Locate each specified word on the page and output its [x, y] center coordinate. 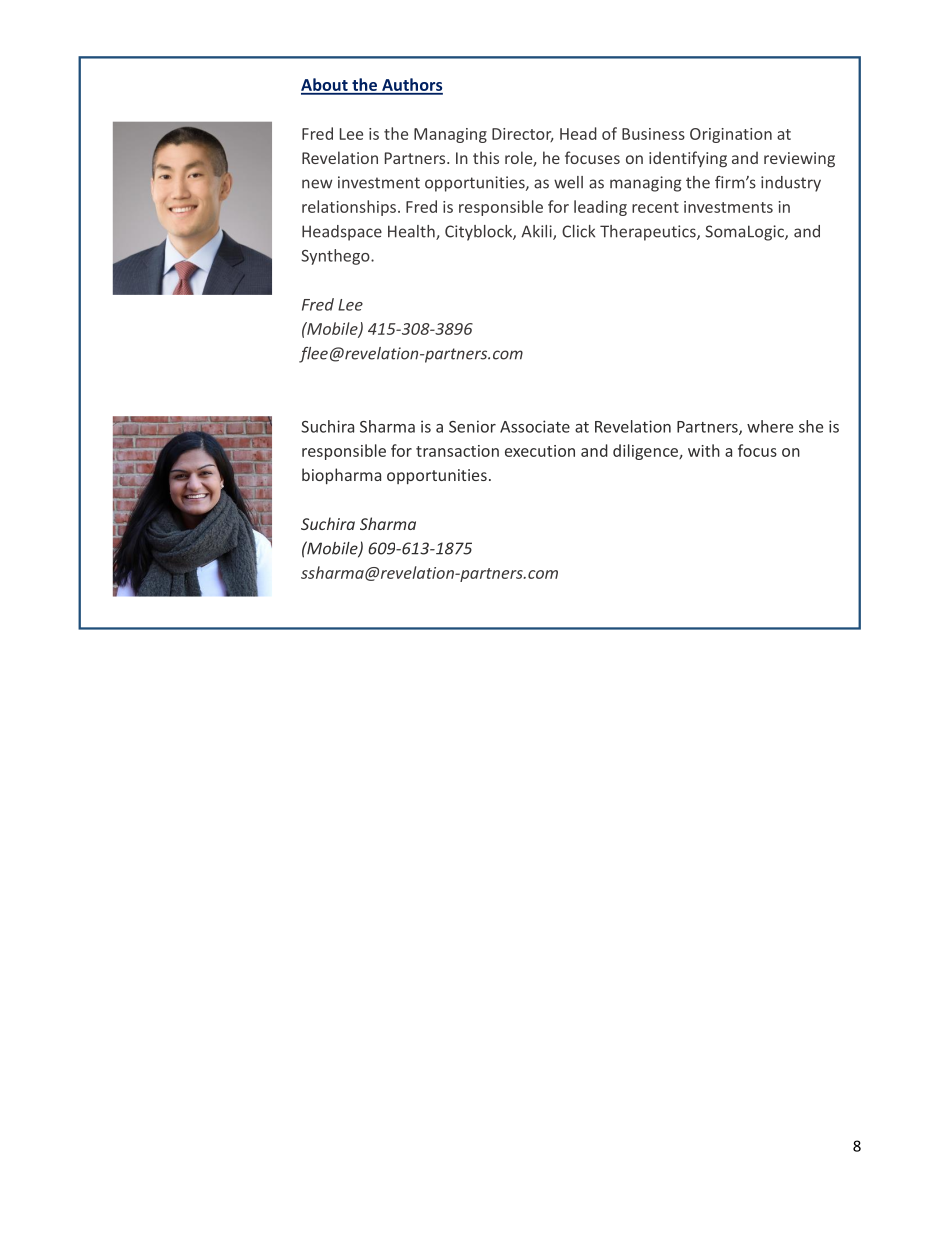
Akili [537, 232]
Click [578, 231]
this [486, 157]
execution [540, 451]
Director [523, 135]
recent [655, 207]
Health [412, 232]
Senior [472, 426]
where [770, 426]
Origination [731, 135]
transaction [457, 451]
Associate [535, 426]
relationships [349, 208]
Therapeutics [649, 233]
